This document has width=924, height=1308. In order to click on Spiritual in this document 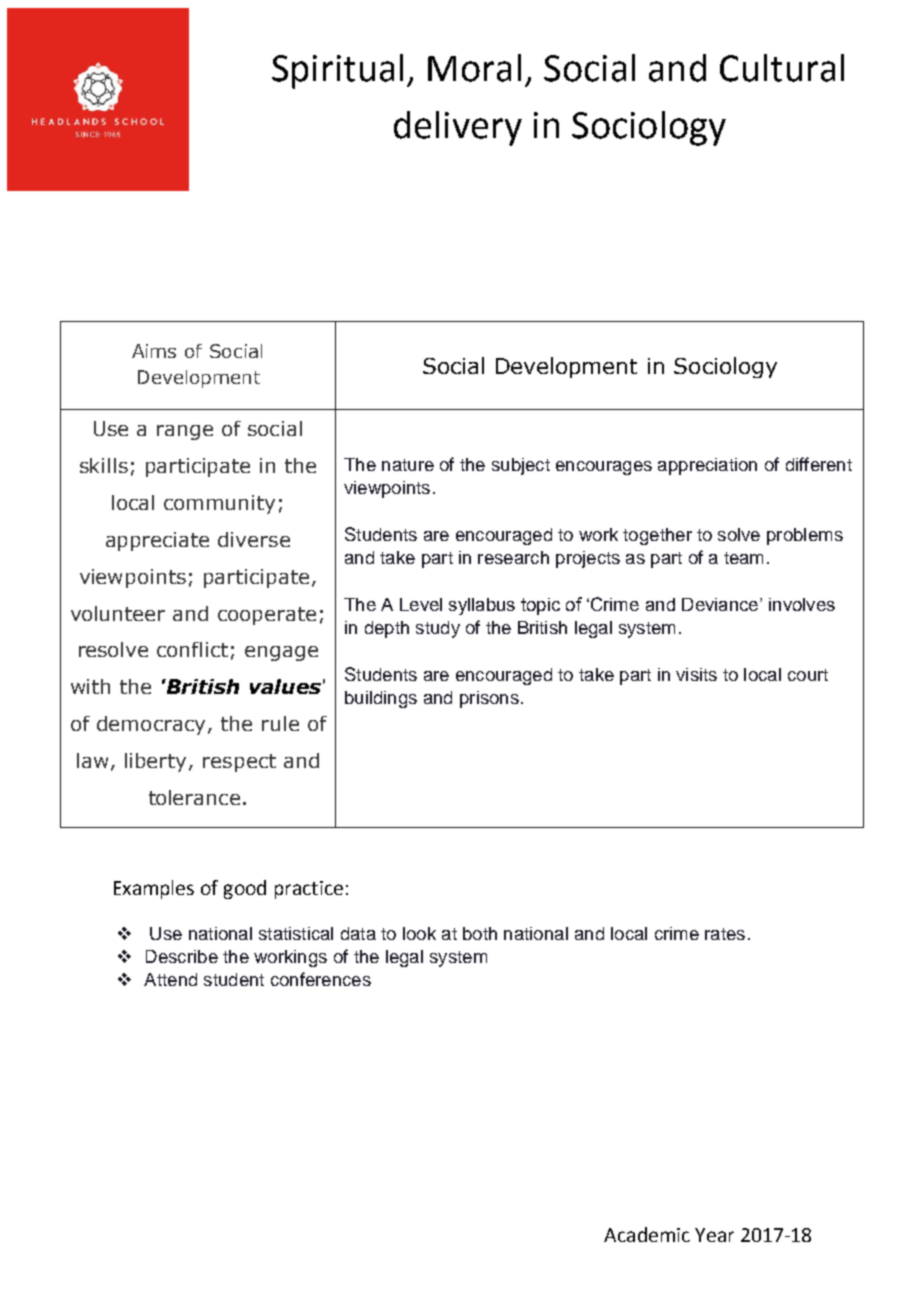, I will do `click(337, 71)`.
